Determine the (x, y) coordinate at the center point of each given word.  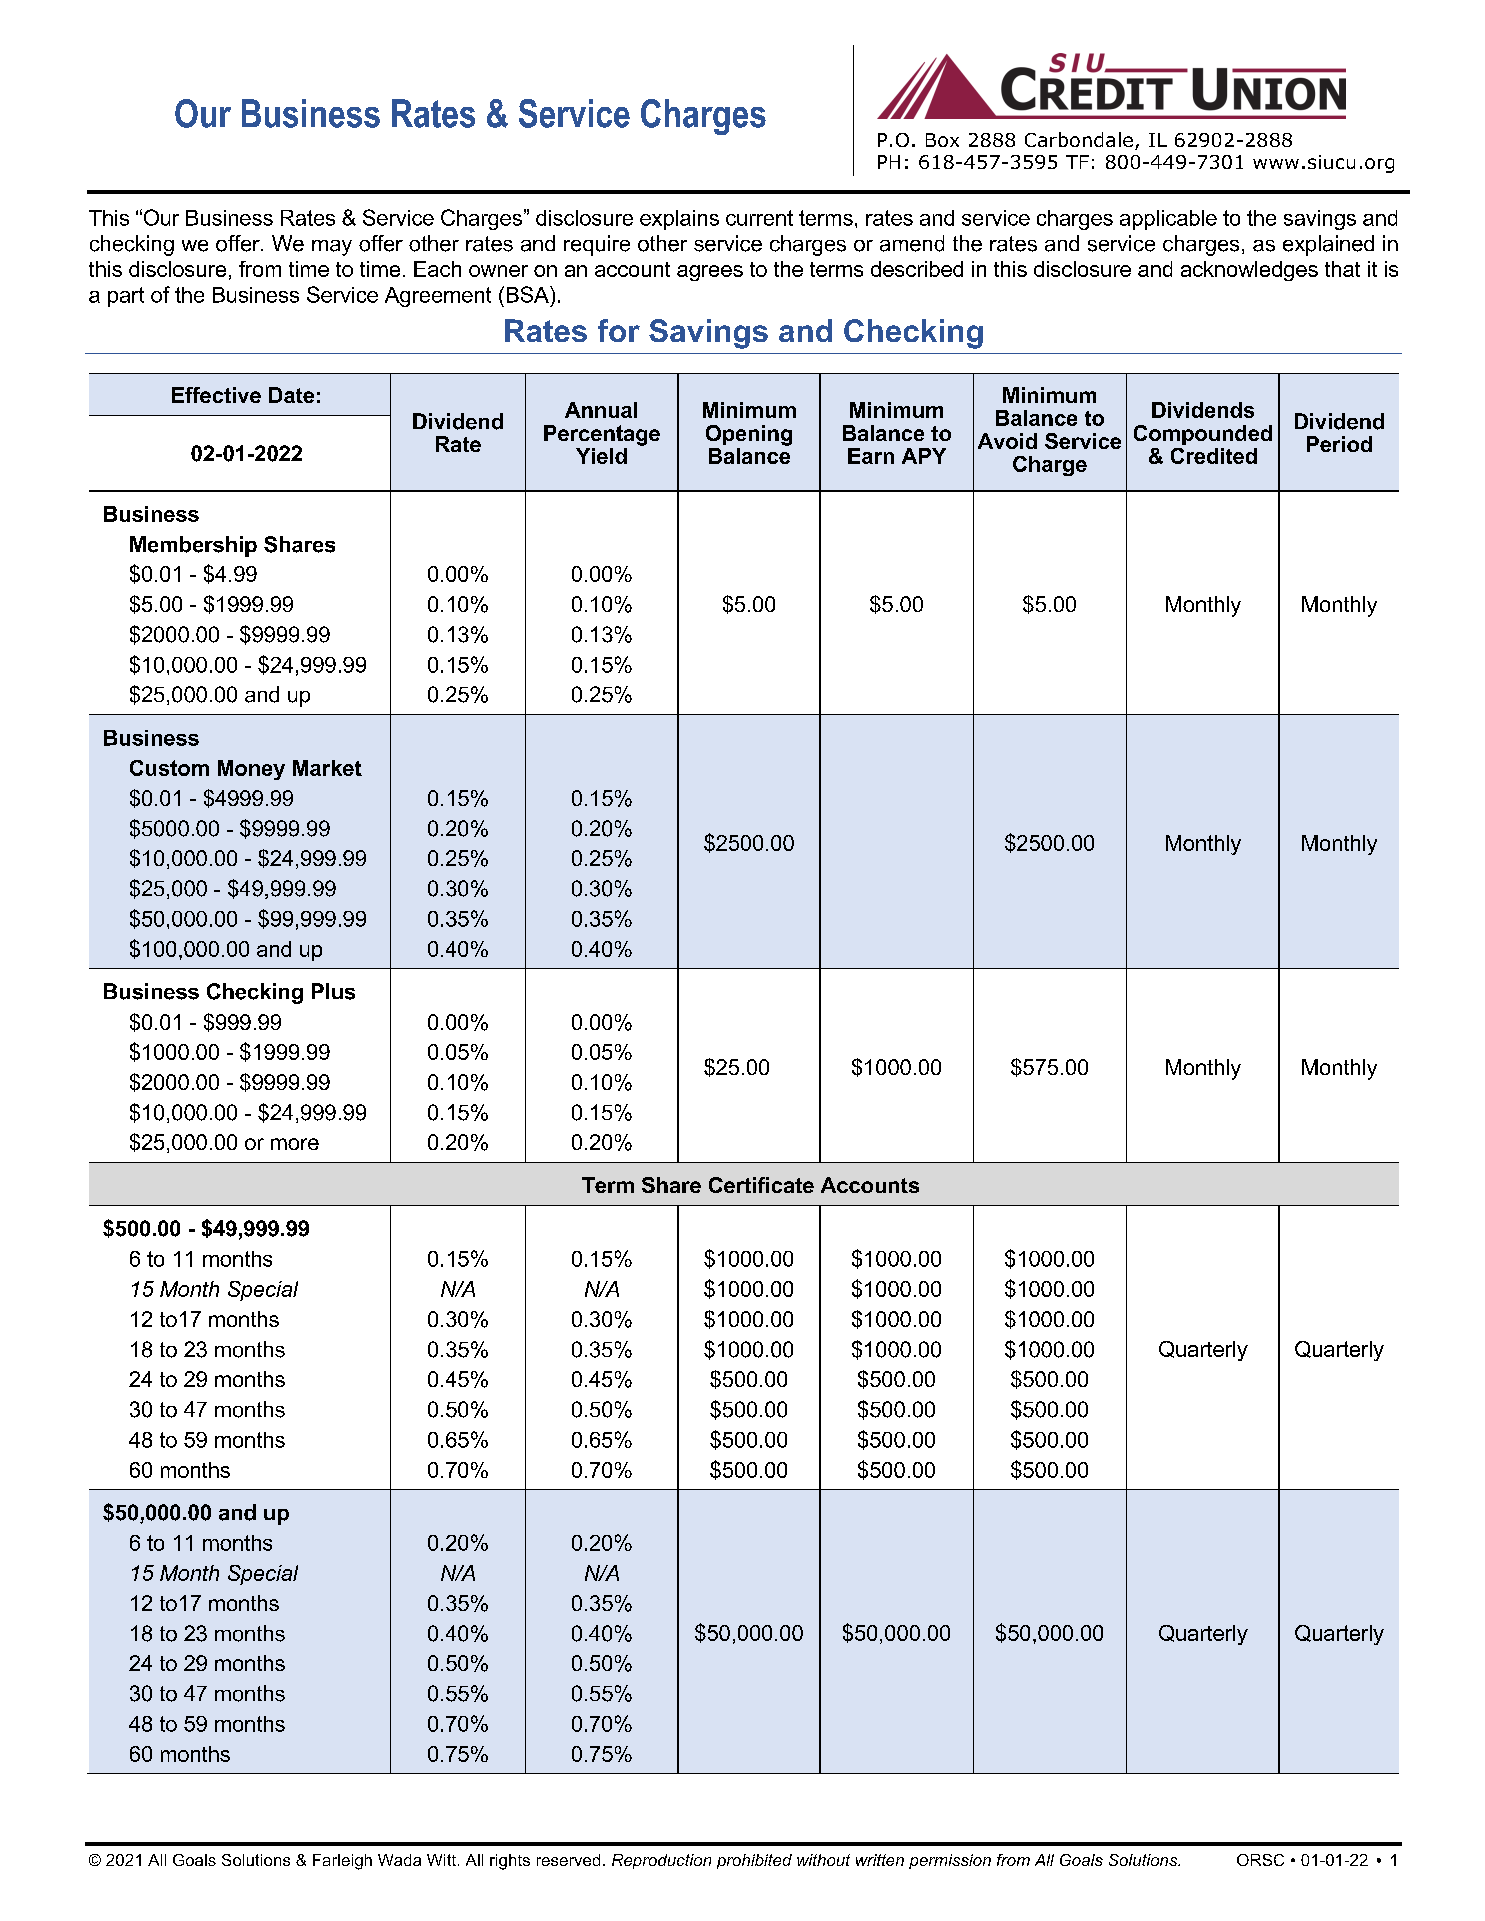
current (759, 218)
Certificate (761, 1185)
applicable (1168, 220)
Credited (1214, 456)
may (332, 248)
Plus (333, 991)
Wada (399, 1860)
